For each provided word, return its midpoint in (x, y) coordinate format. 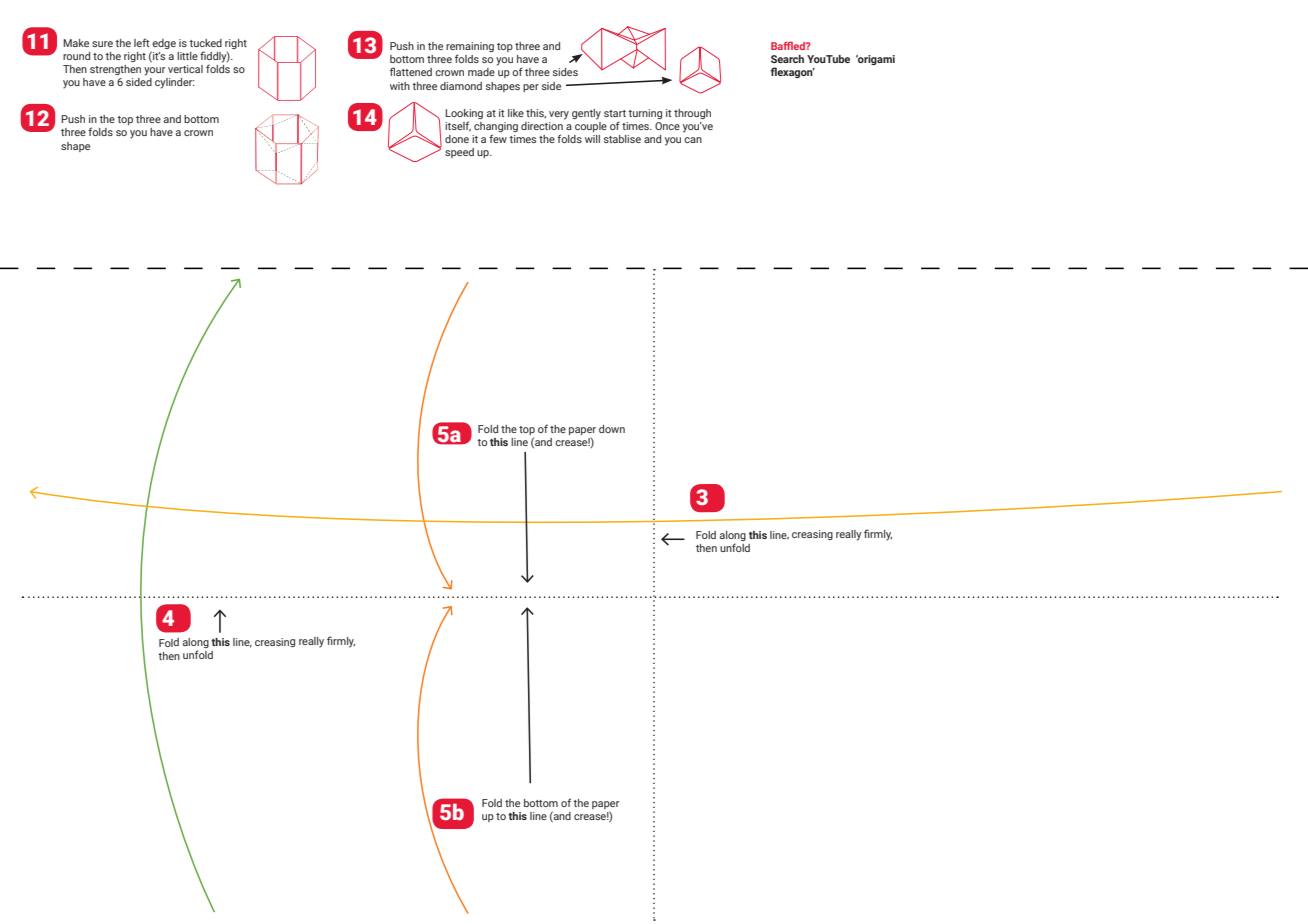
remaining (470, 48)
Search (787, 59)
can (693, 140)
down (612, 429)
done (457, 139)
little (187, 56)
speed (459, 153)
